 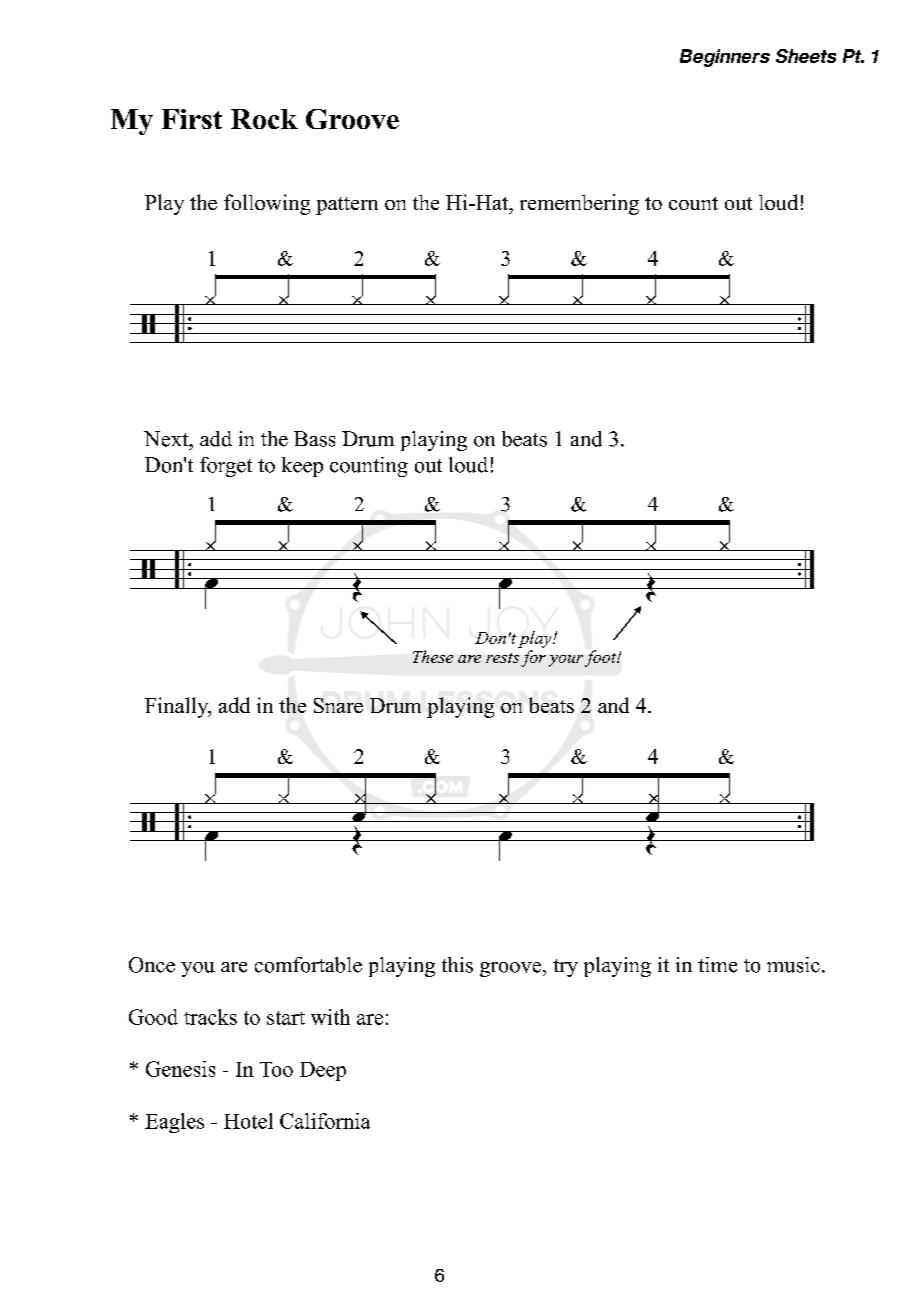 I want to click on Beginners, so click(x=725, y=58).
